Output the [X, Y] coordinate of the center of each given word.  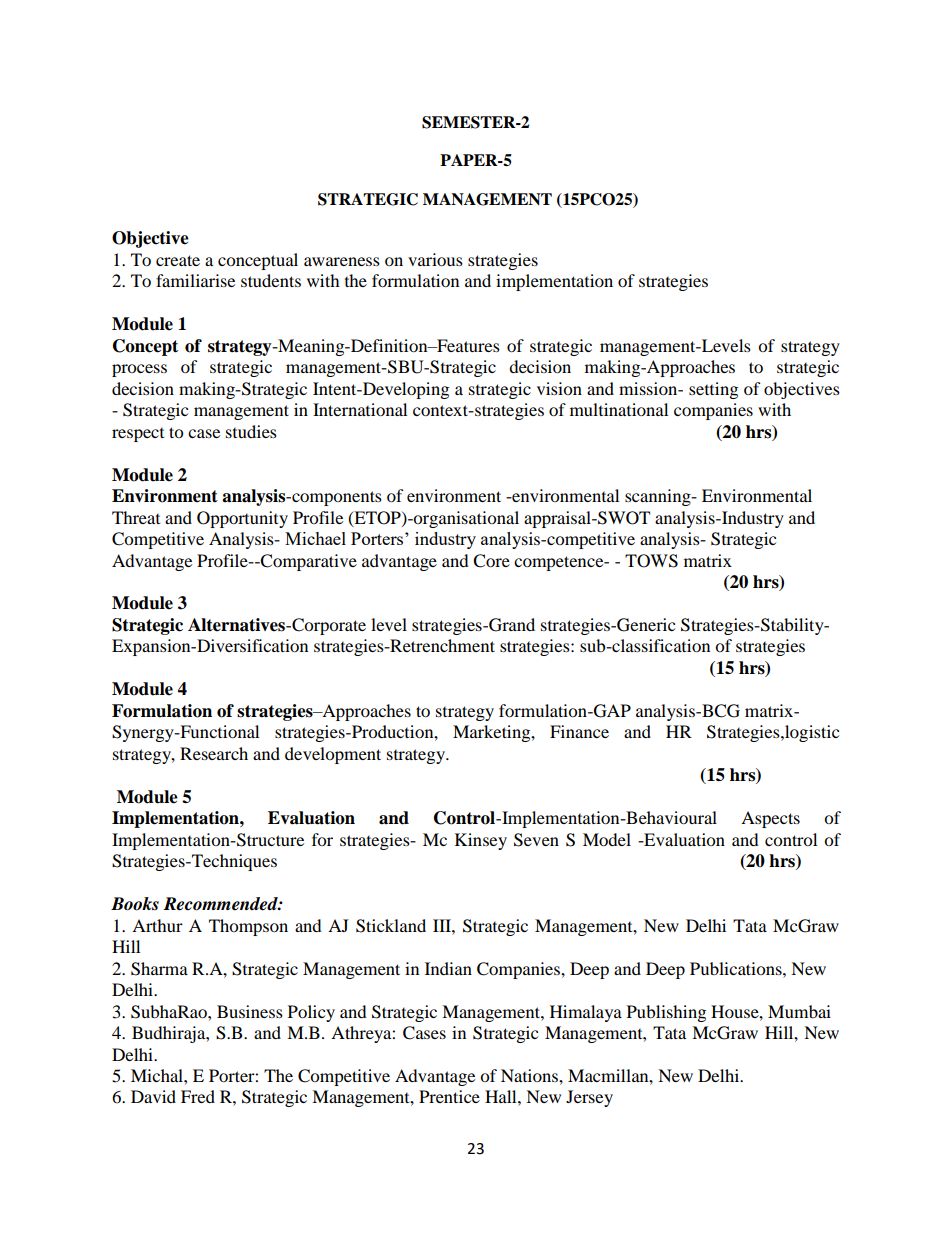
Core [491, 561]
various [435, 259]
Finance [579, 731]
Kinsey [481, 841]
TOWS [651, 561]
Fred [198, 1096]
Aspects [770, 819]
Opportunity [242, 519]
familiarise [195, 280]
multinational [619, 409]
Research [214, 753]
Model [607, 839]
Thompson [248, 927]
